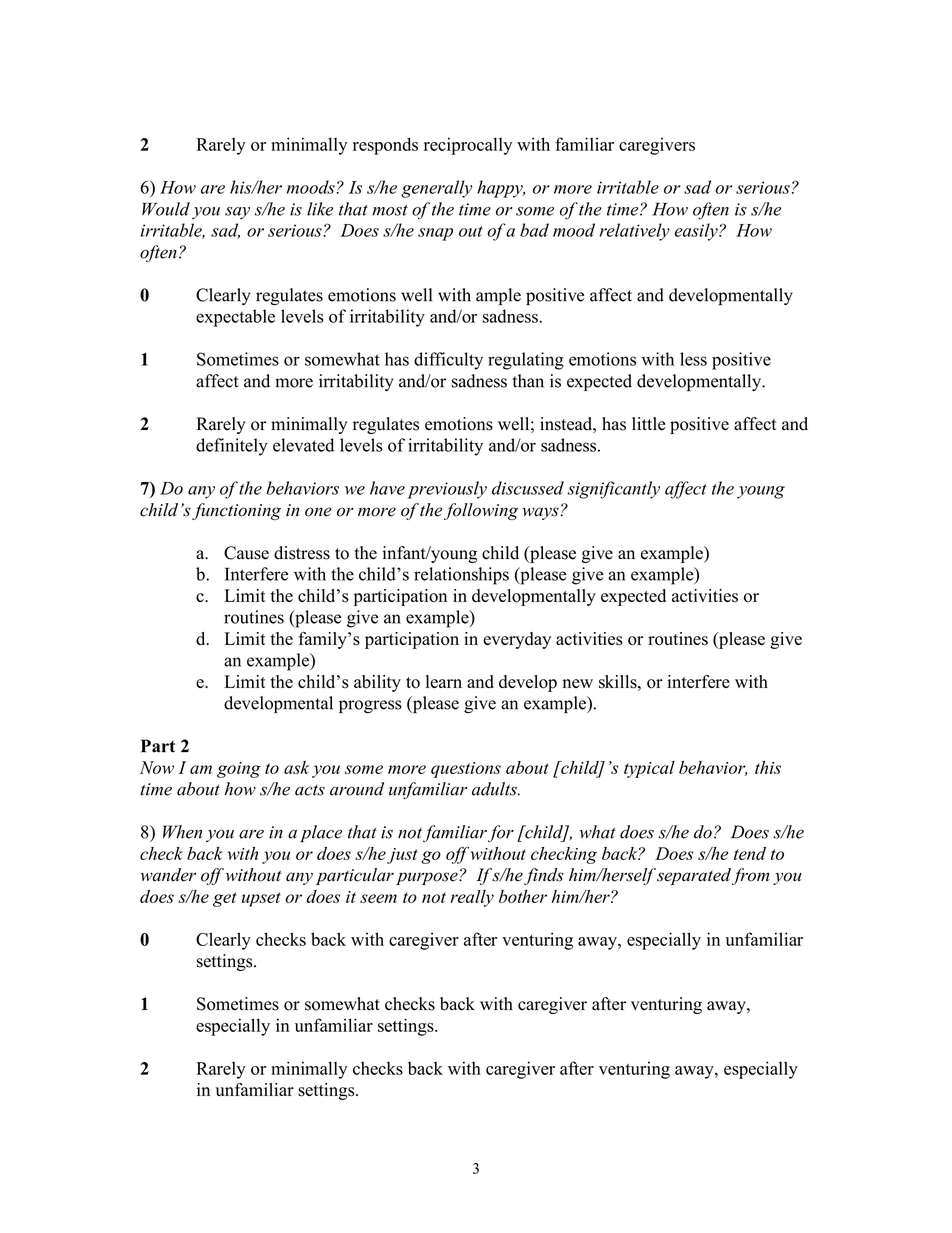  What do you see at coordinates (239, 770) in the page?
I see `going` at bounding box center [239, 770].
